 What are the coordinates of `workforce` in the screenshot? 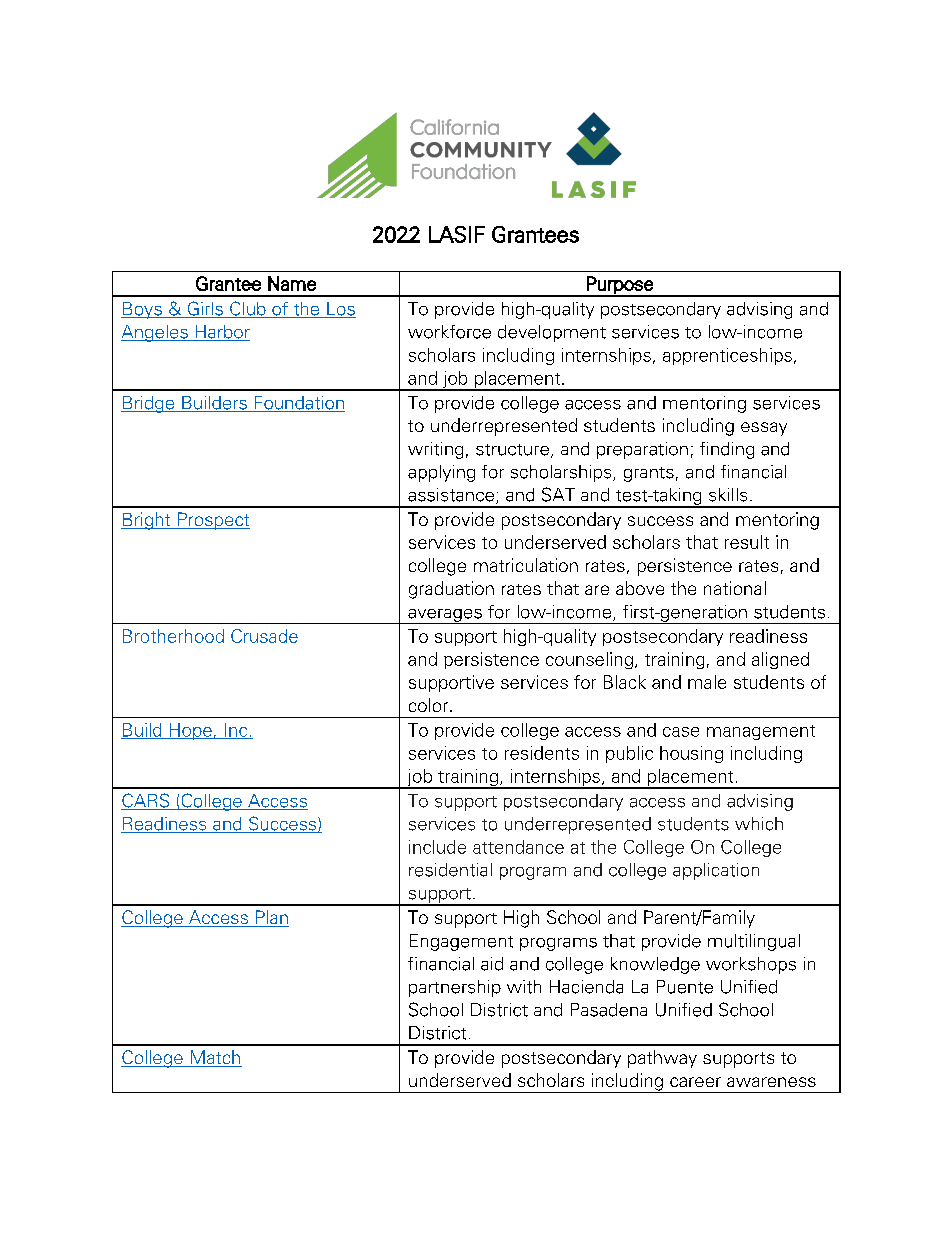 It's located at (449, 332).
